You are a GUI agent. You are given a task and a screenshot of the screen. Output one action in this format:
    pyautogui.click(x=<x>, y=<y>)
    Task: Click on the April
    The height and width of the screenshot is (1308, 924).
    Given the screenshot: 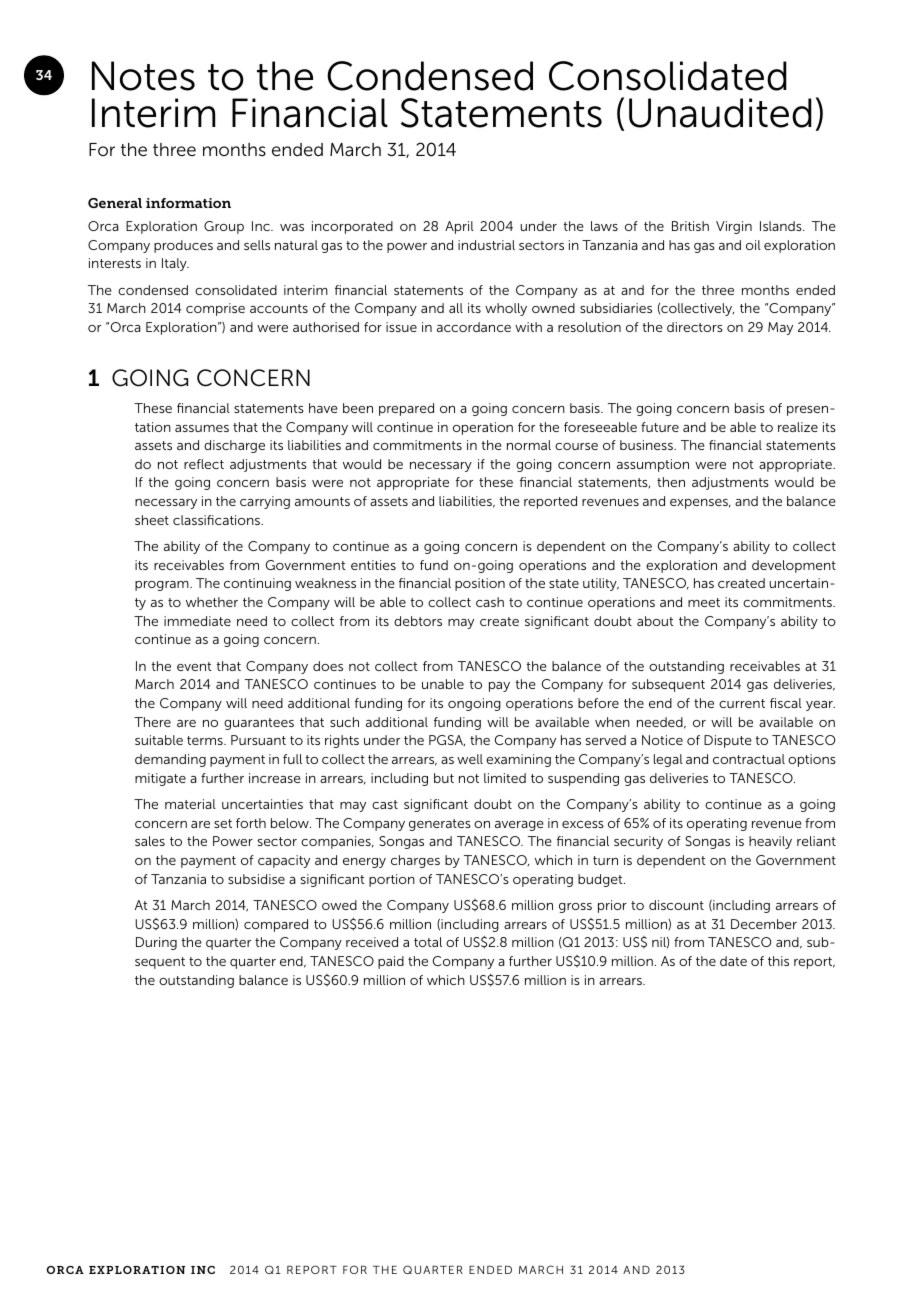 What is the action you would take?
    pyautogui.click(x=459, y=227)
